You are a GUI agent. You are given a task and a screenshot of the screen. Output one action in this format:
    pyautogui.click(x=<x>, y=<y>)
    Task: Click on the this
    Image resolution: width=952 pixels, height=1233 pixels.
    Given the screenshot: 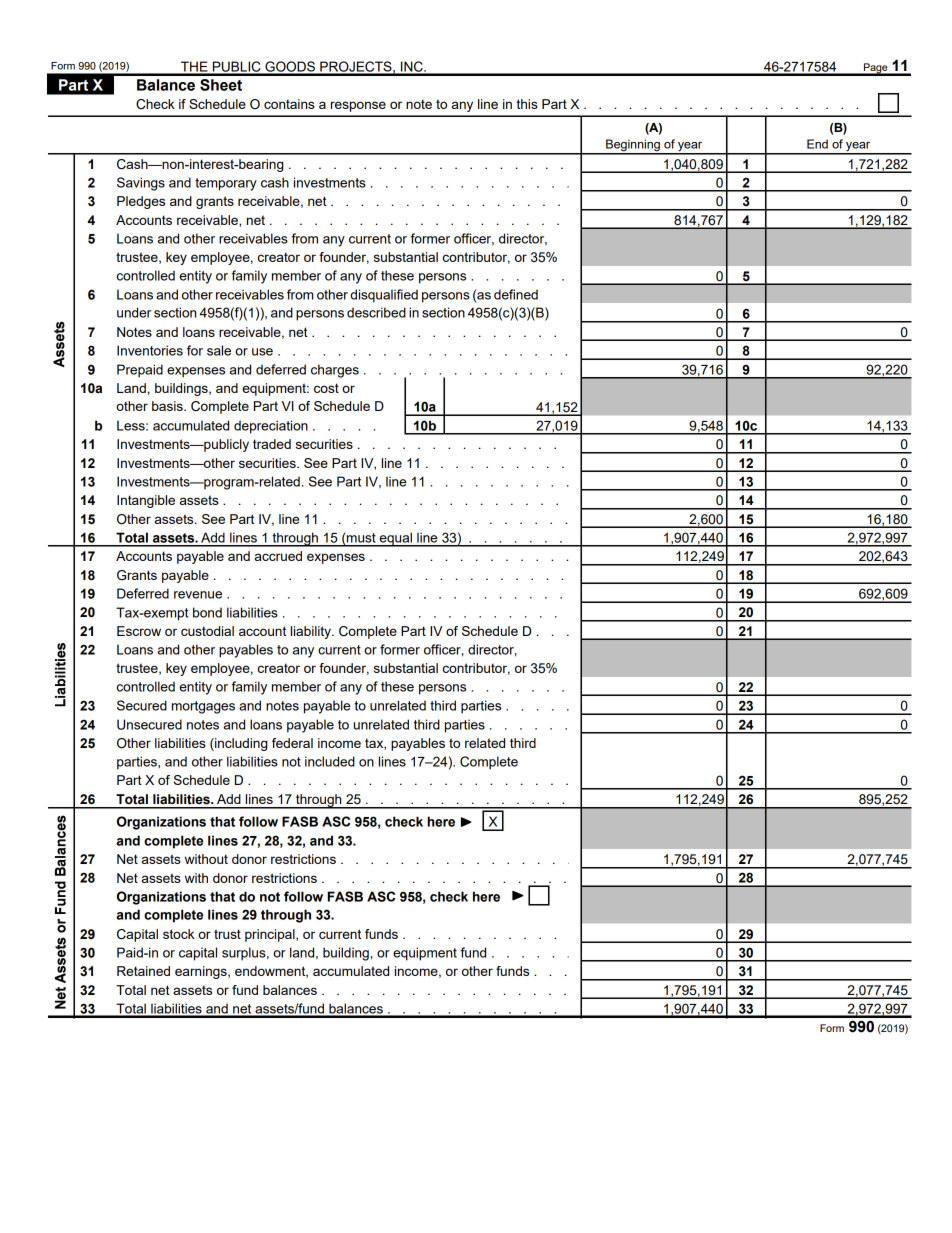 What is the action you would take?
    pyautogui.click(x=527, y=104)
